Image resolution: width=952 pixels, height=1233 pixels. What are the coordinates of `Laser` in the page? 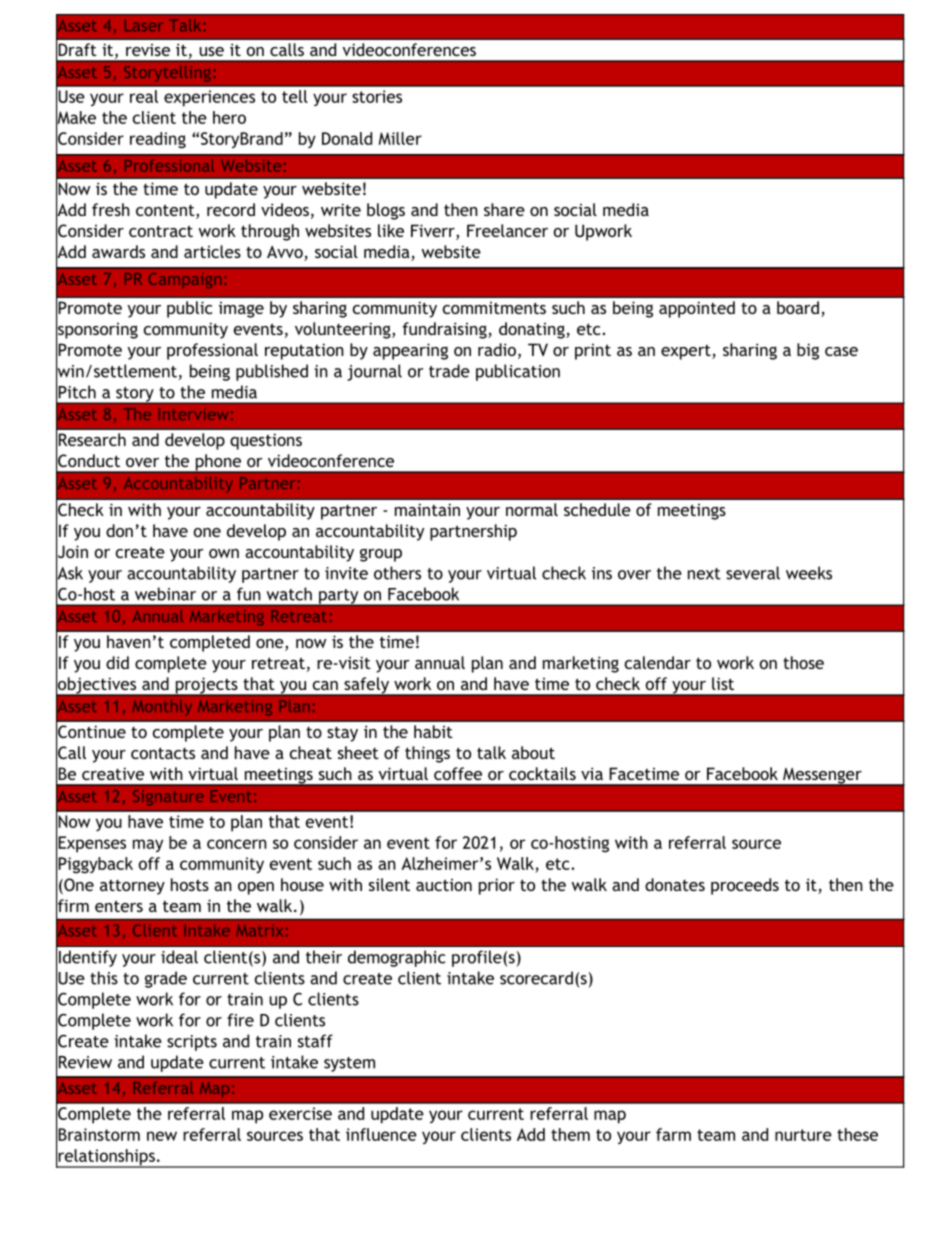 It's located at (144, 25).
